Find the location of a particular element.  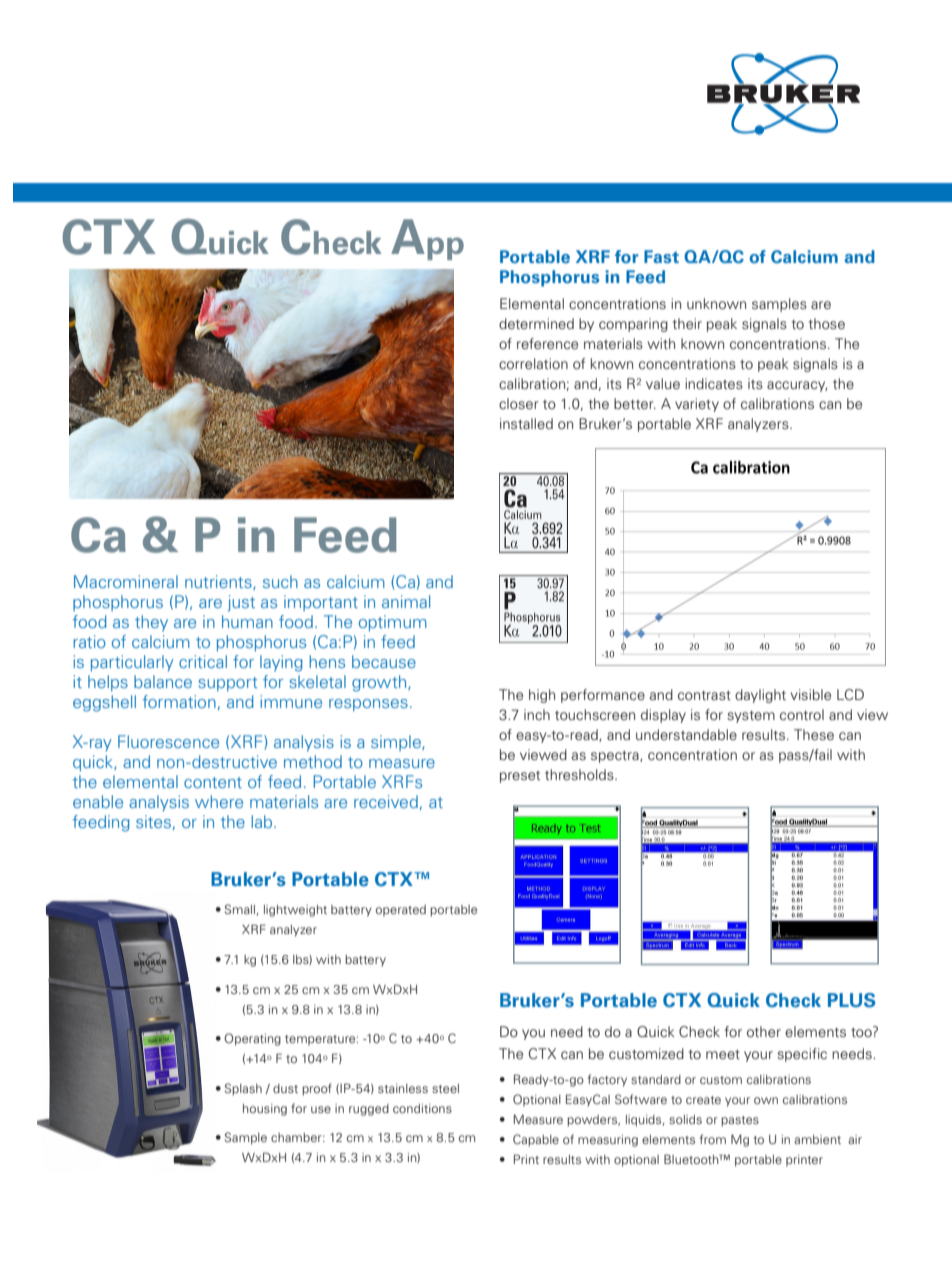

determined is located at coordinates (536, 323).
